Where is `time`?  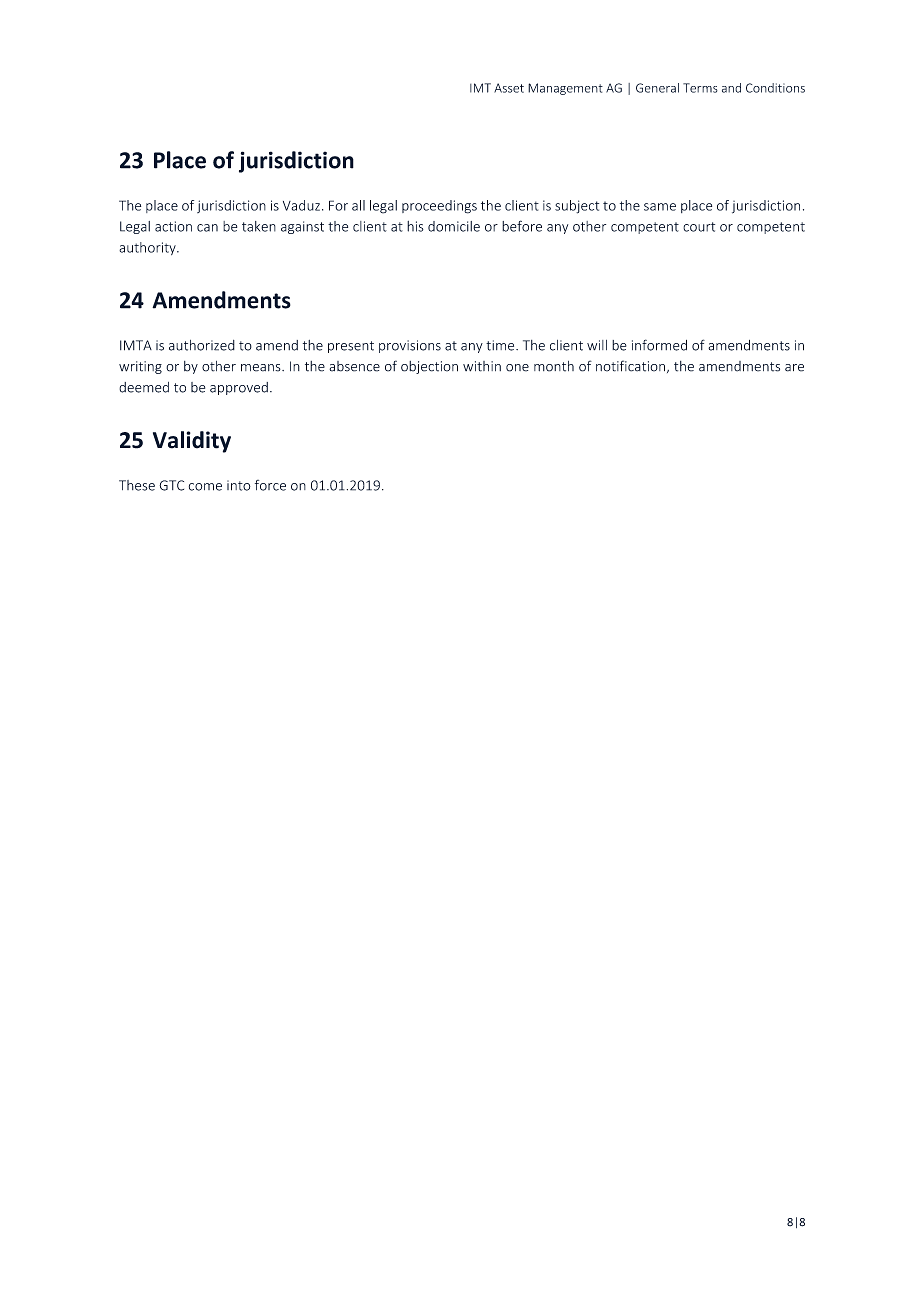 time is located at coordinates (501, 345).
